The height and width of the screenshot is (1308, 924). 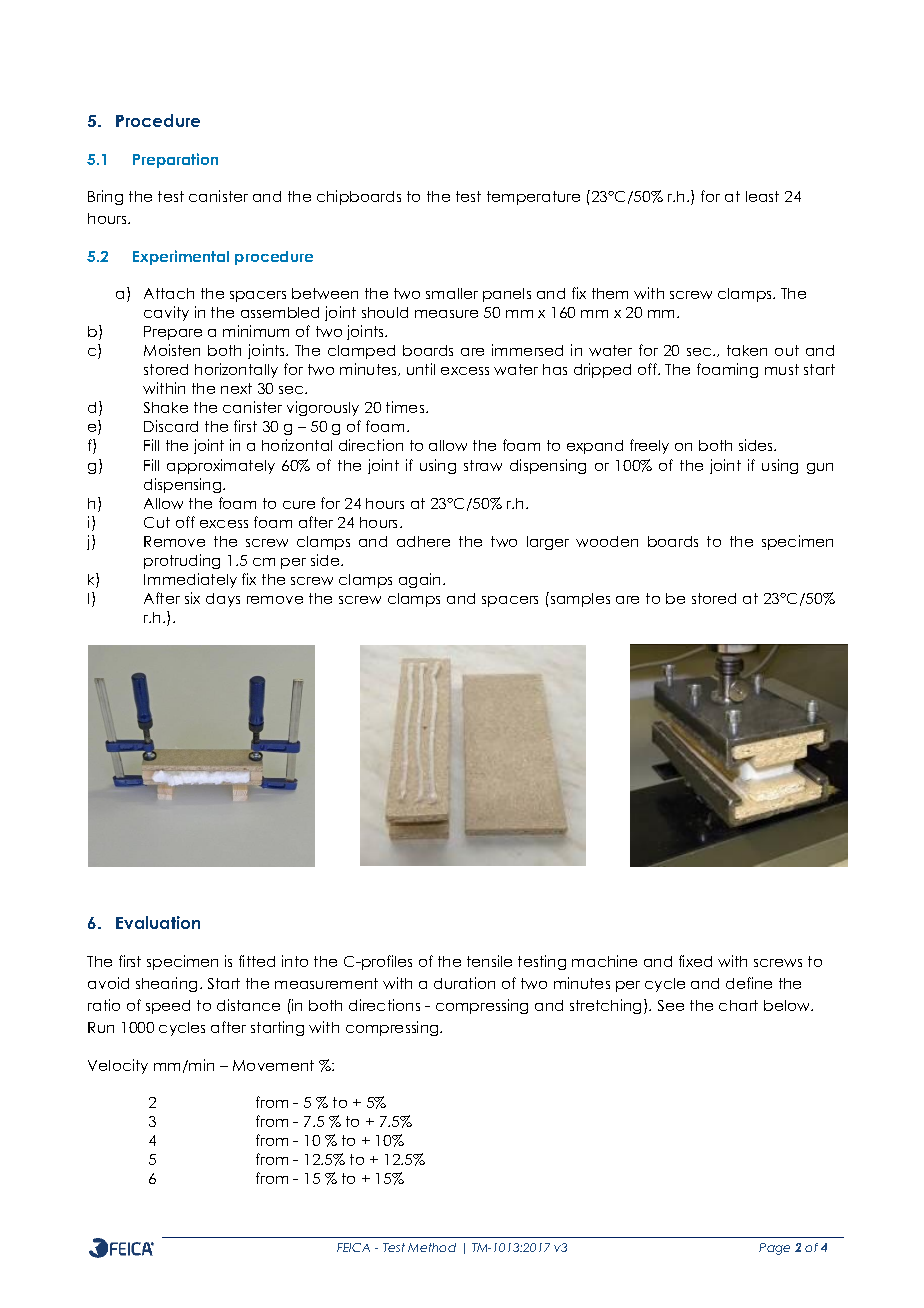 What do you see at coordinates (181, 257) in the screenshot?
I see `Experimental` at bounding box center [181, 257].
